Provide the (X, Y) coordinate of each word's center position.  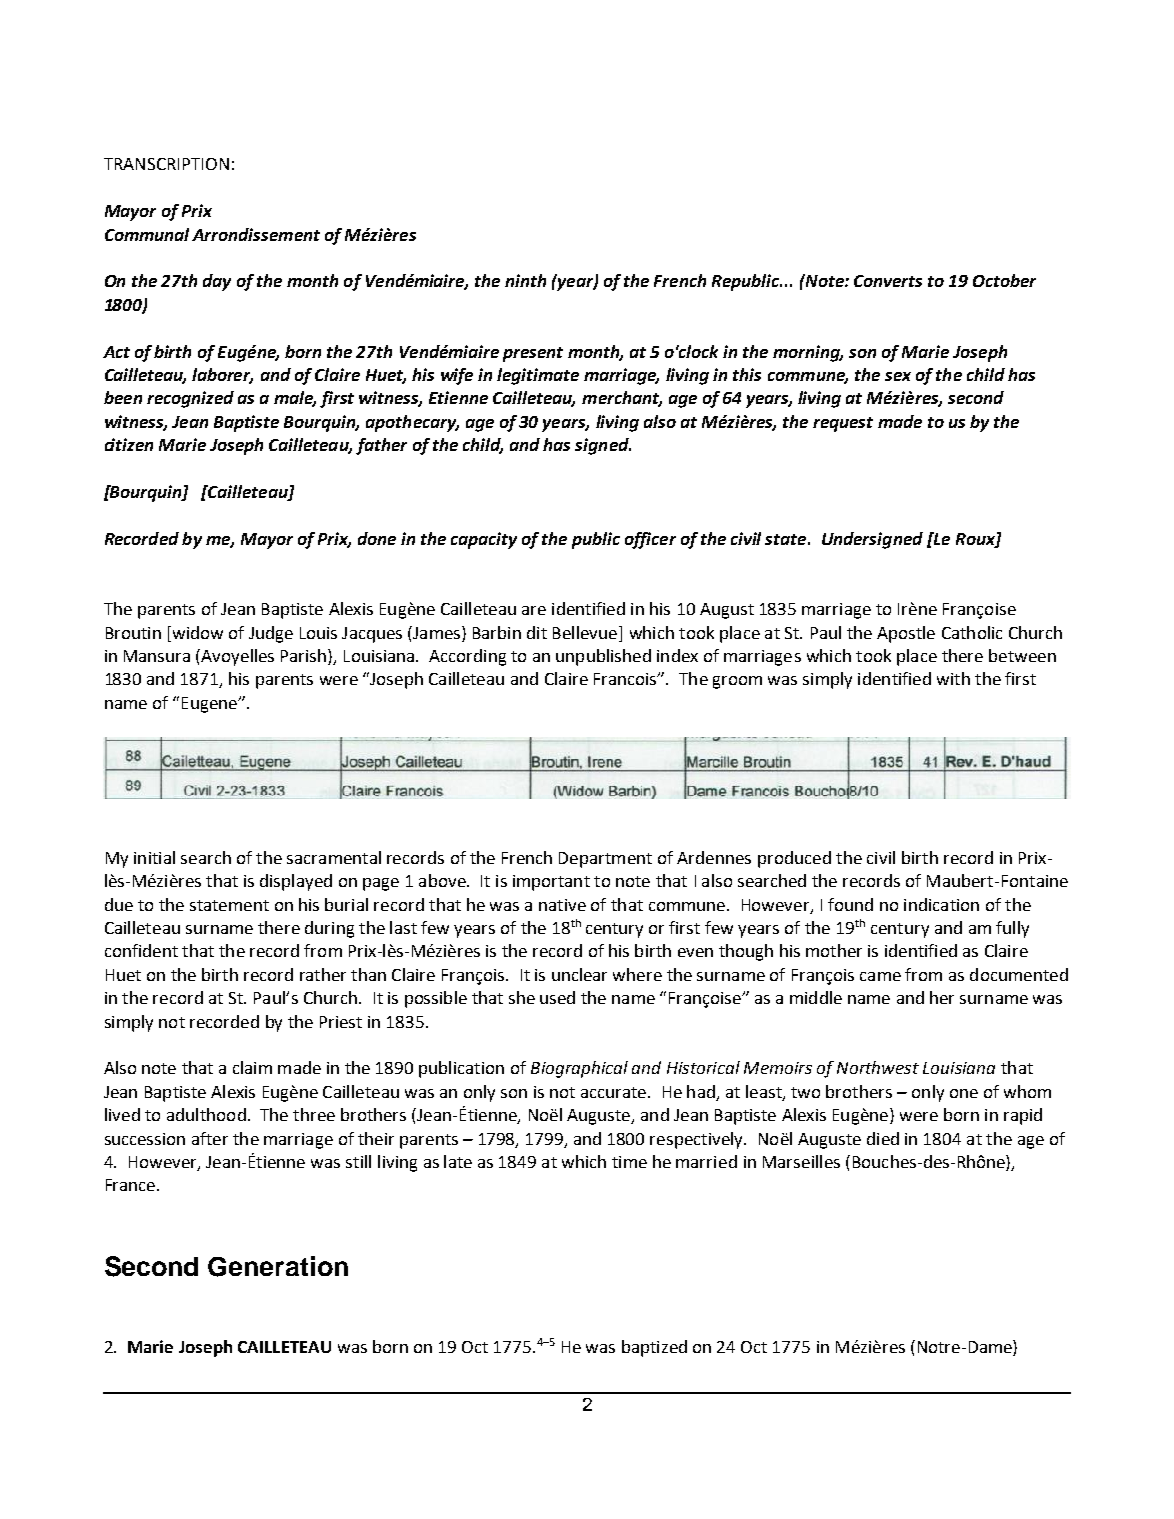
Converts (888, 281)
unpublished (603, 657)
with (953, 678)
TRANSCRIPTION (166, 164)
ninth (525, 280)
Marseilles (801, 1161)
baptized (654, 1348)
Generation (278, 1266)
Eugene (210, 705)
